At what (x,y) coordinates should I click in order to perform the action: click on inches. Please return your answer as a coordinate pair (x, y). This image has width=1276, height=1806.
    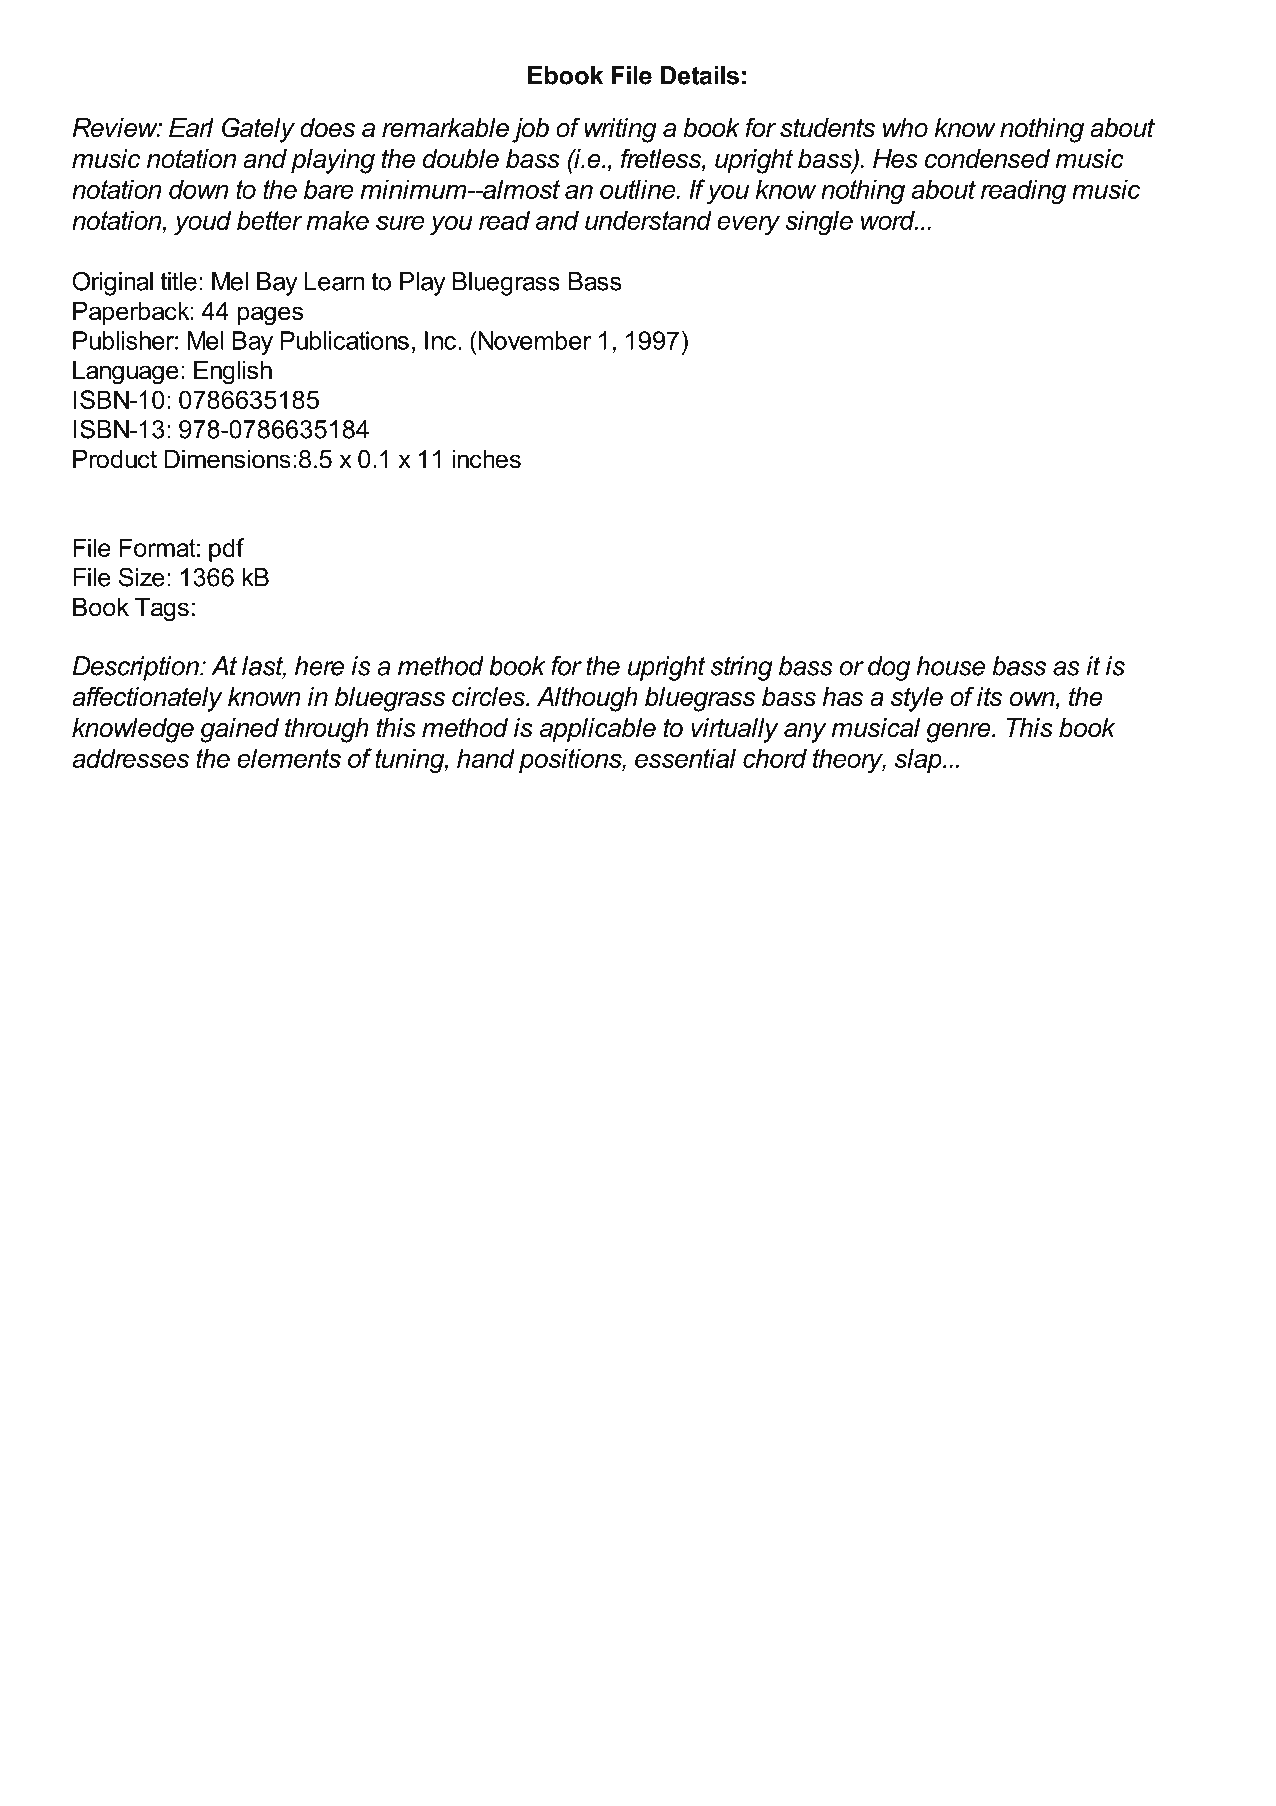
    Looking at the image, I should click on (486, 459).
